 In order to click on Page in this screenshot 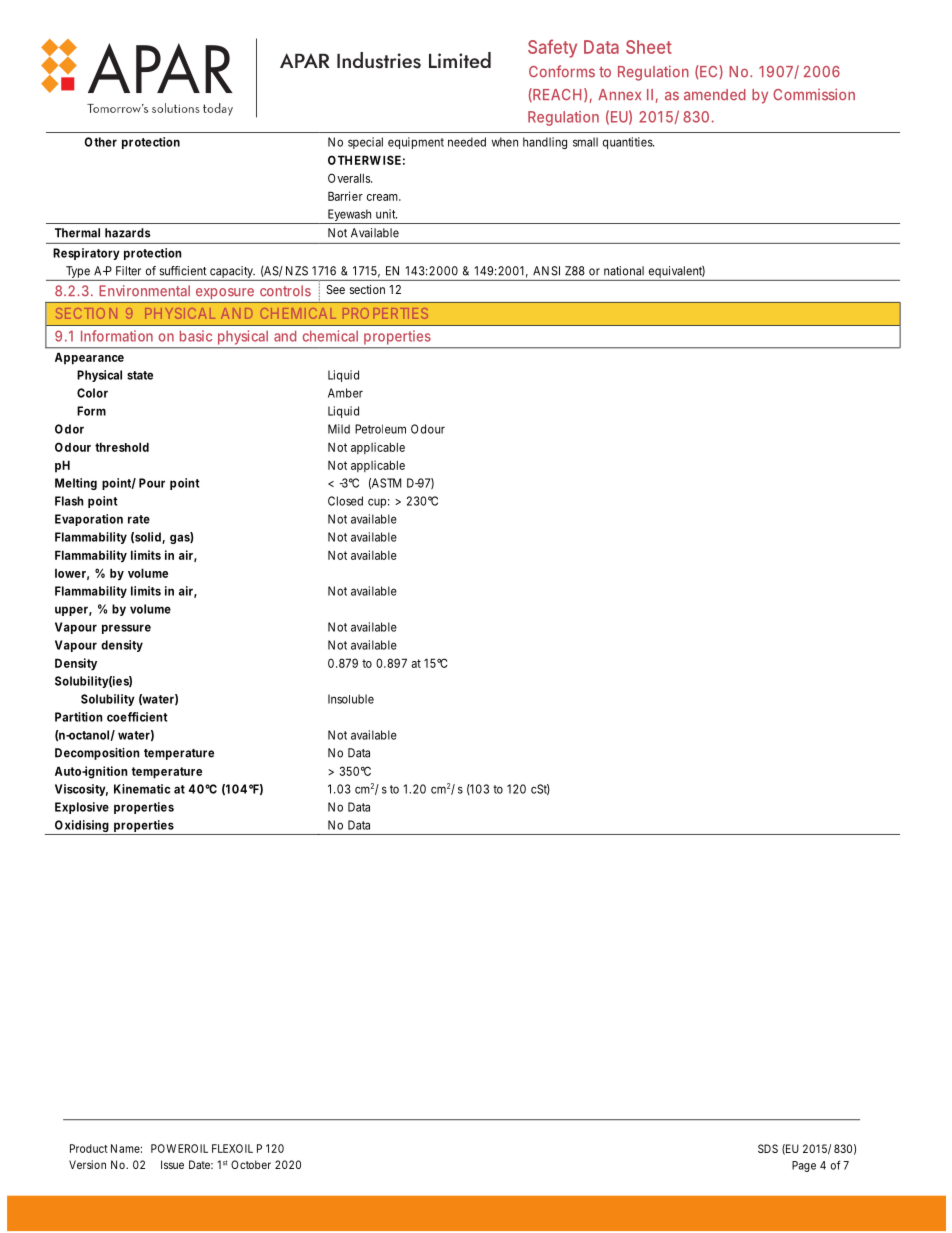, I will do `click(804, 1166)`.
